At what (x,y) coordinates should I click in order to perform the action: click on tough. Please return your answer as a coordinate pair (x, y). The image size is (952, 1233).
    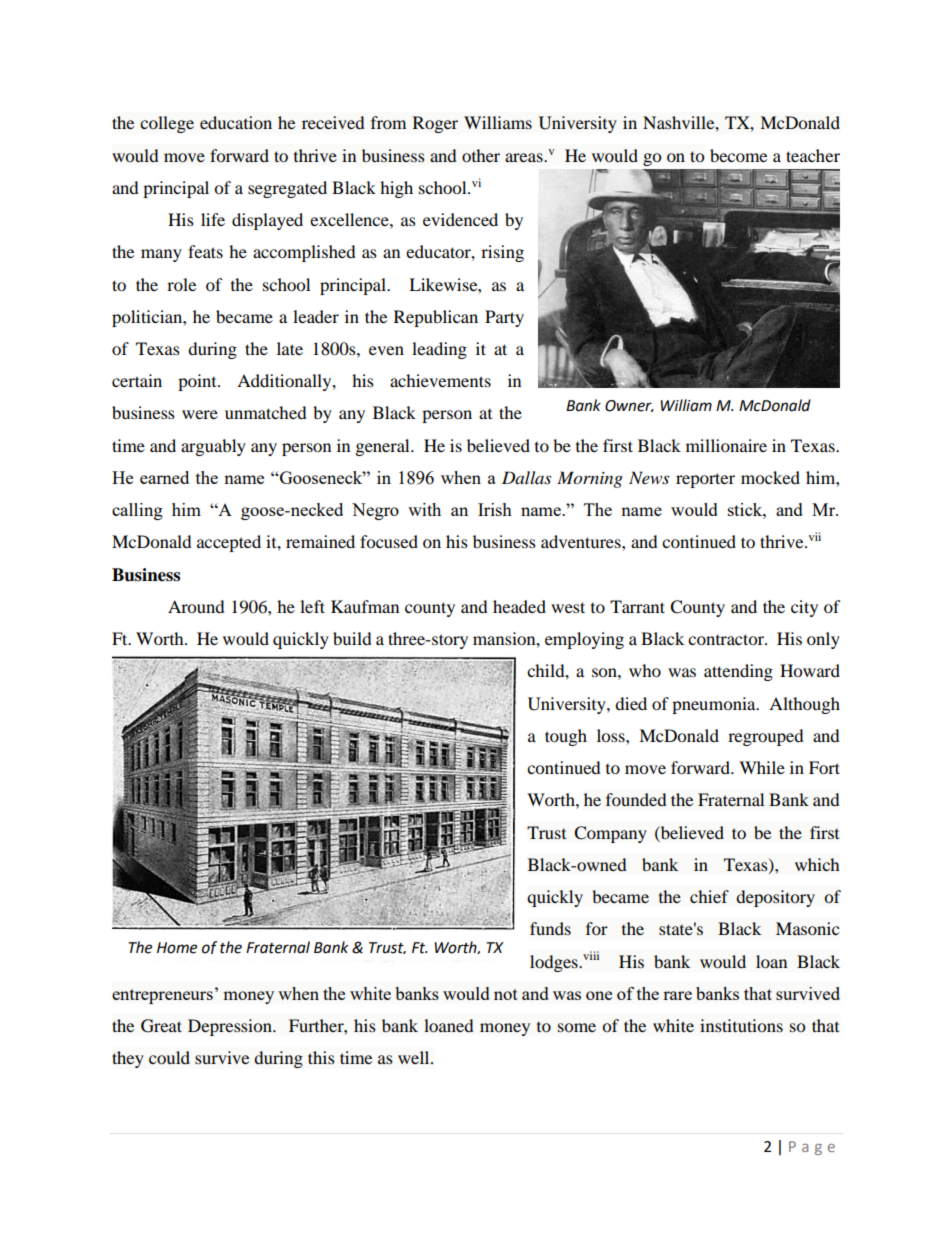
    Looking at the image, I should click on (566, 737).
